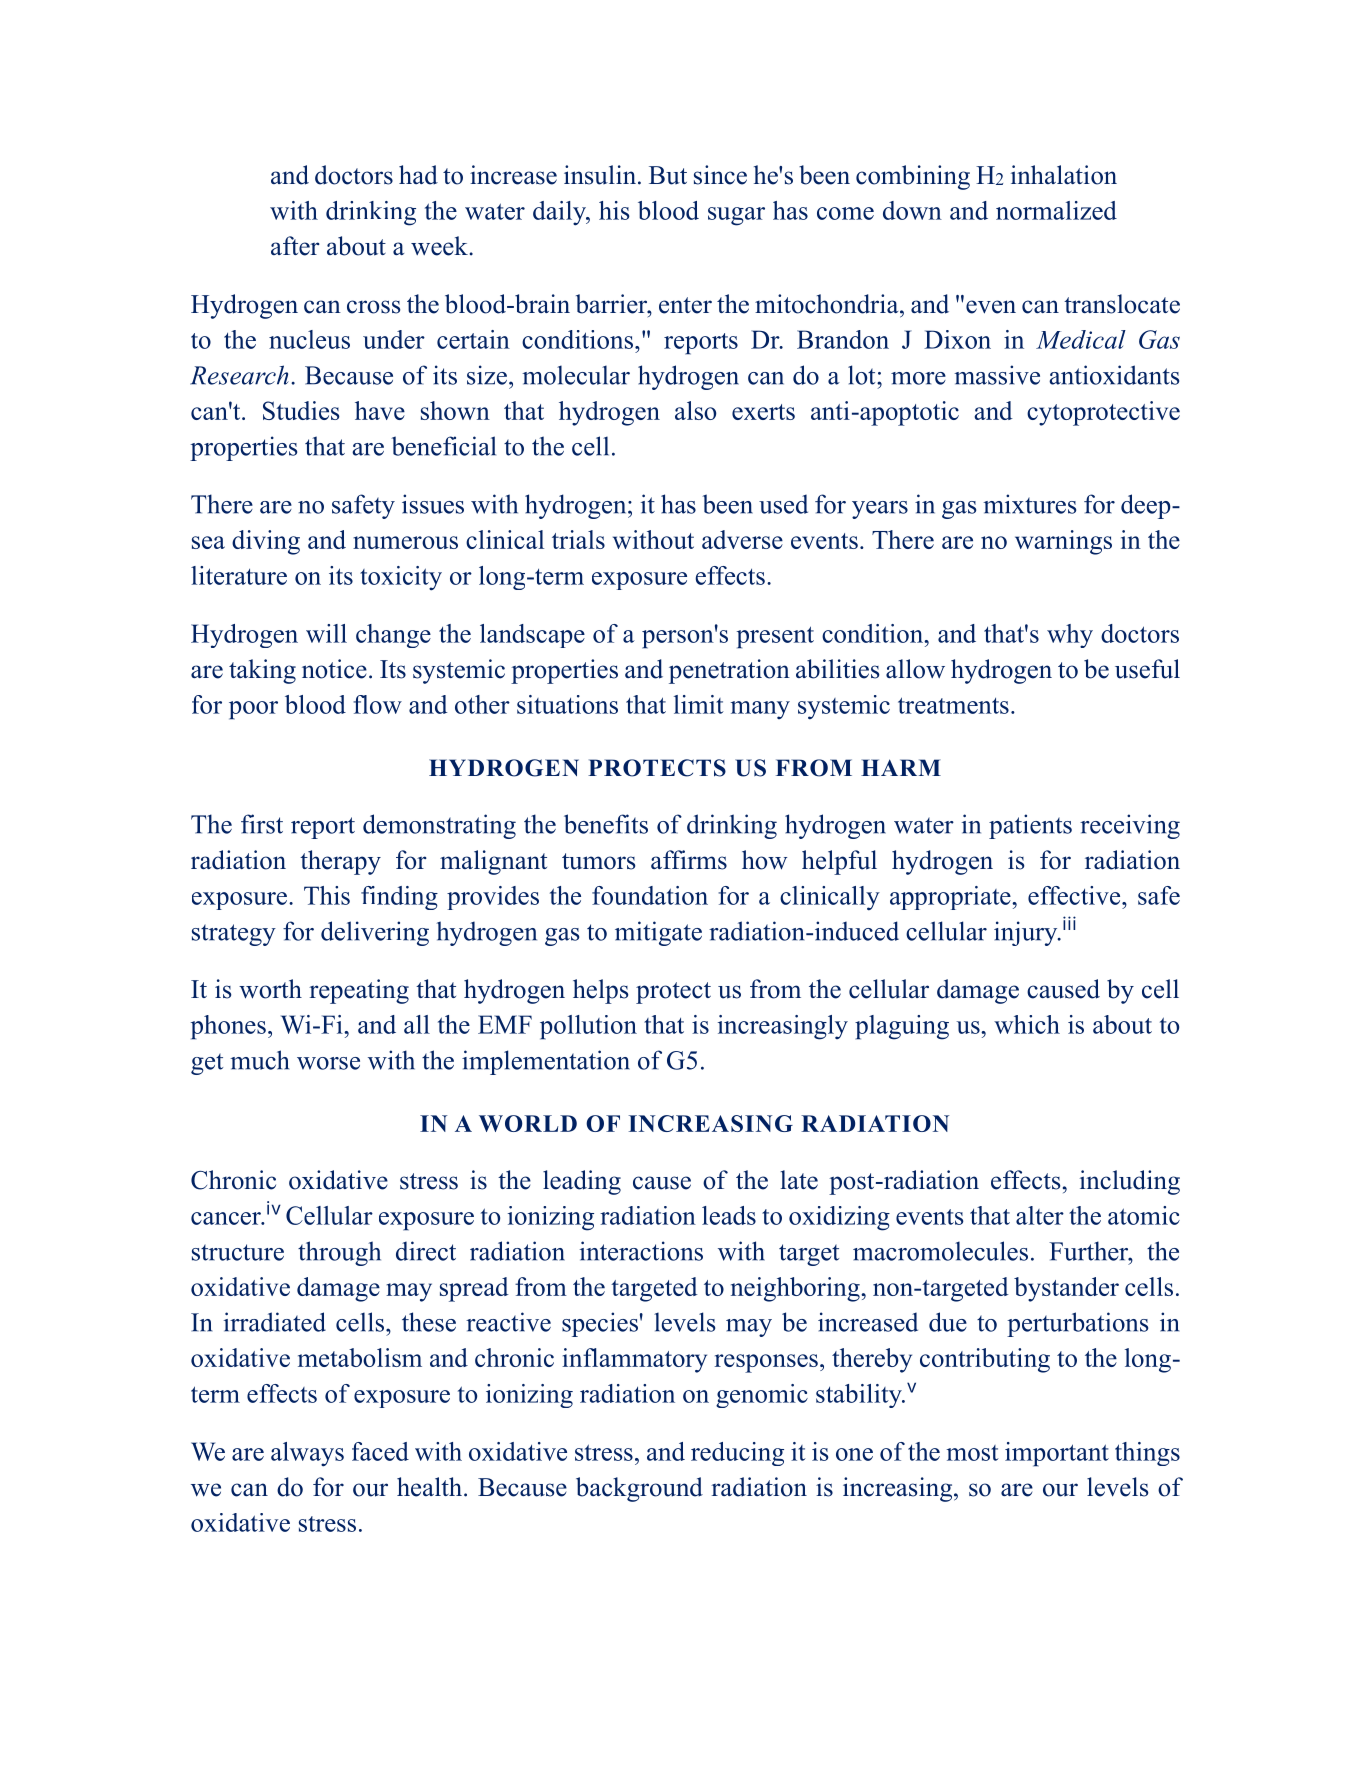 The height and width of the screenshot is (1775, 1371). I want to click on sugar, so click(736, 216).
